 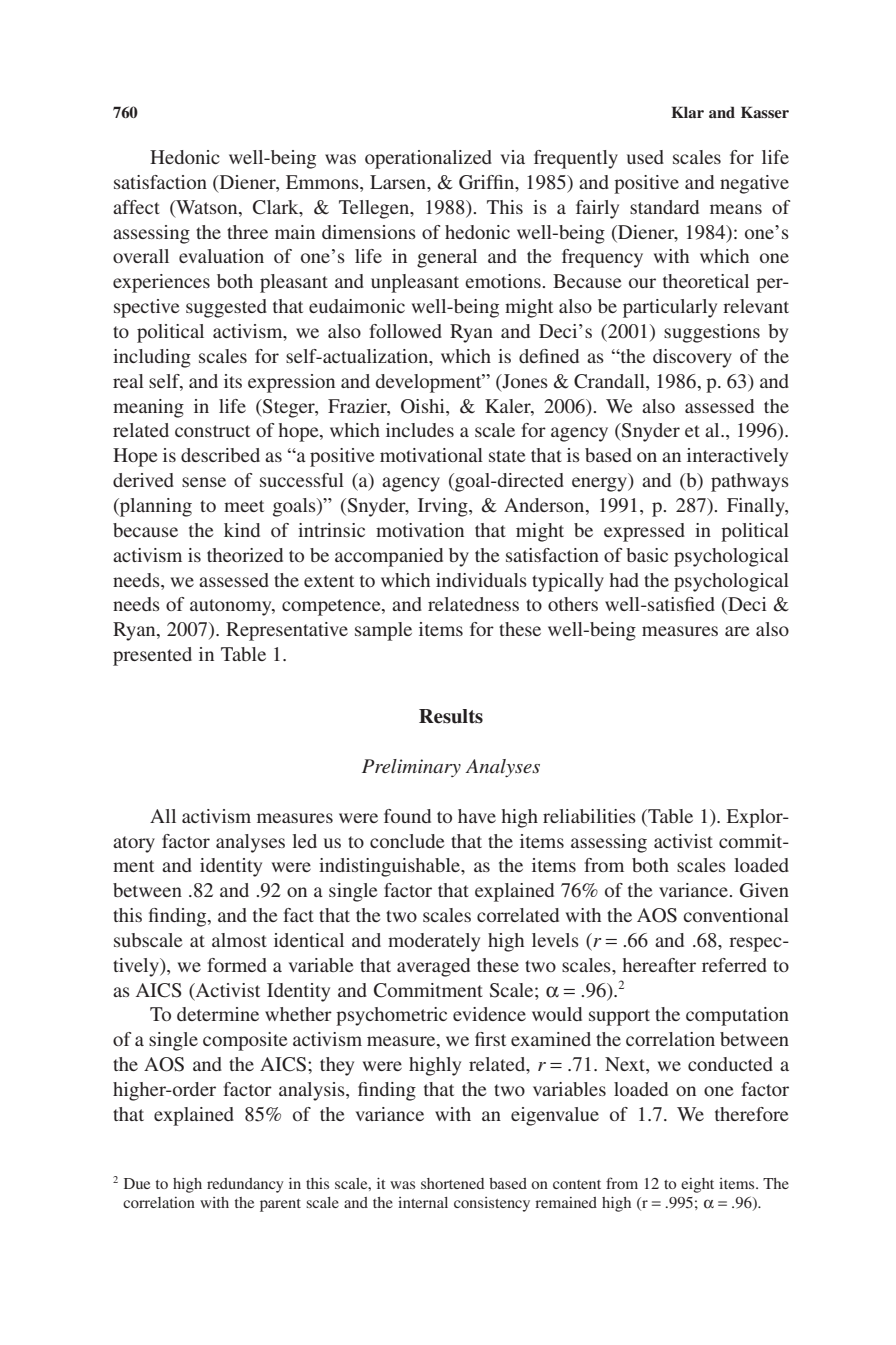 I want to click on operationalized, so click(x=428, y=159).
